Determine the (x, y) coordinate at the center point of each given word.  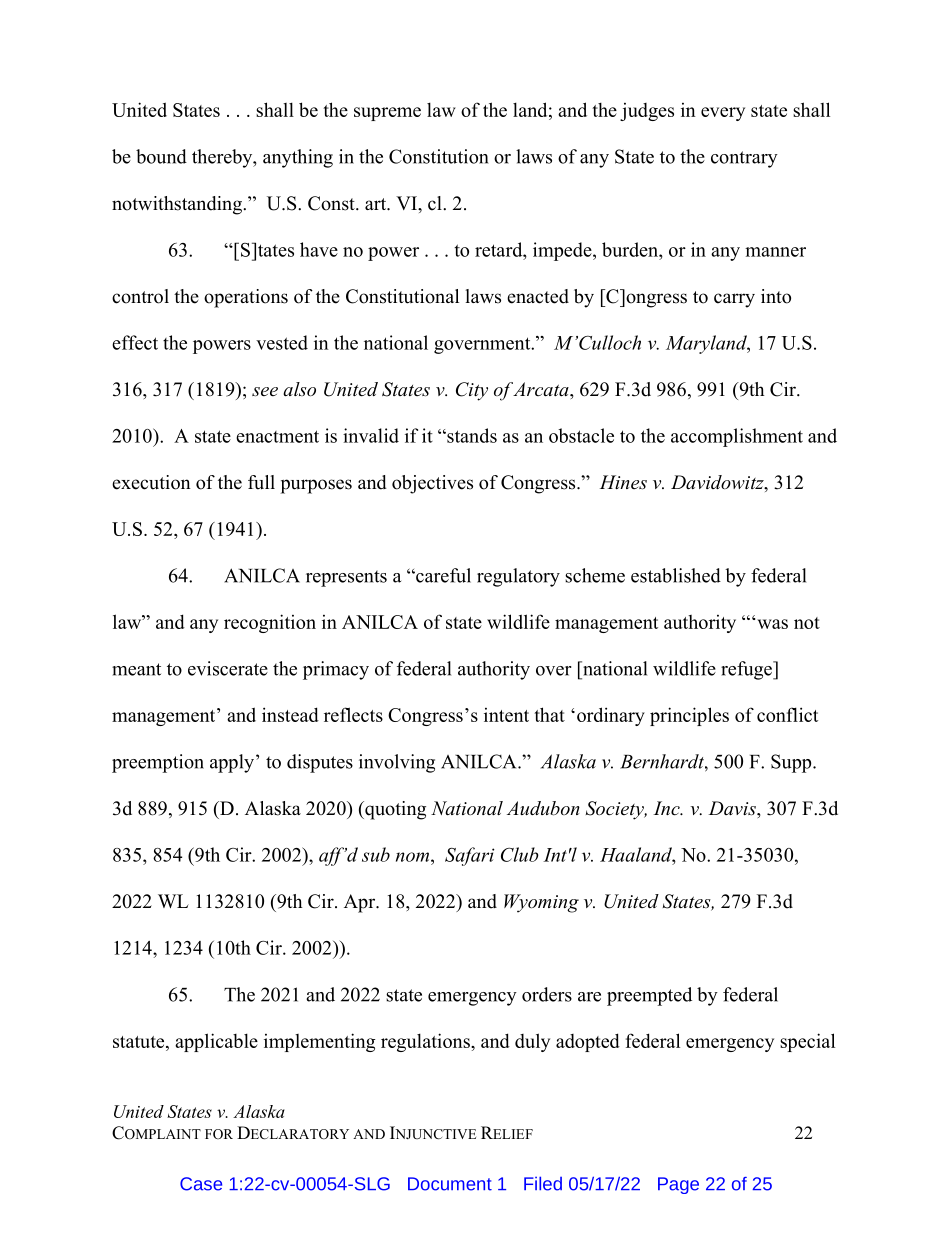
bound (161, 156)
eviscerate (228, 668)
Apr (361, 903)
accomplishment (737, 437)
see (265, 392)
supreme (387, 114)
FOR (219, 1134)
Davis (733, 808)
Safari (470, 856)
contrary (744, 159)
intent (506, 715)
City (472, 391)
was (772, 624)
